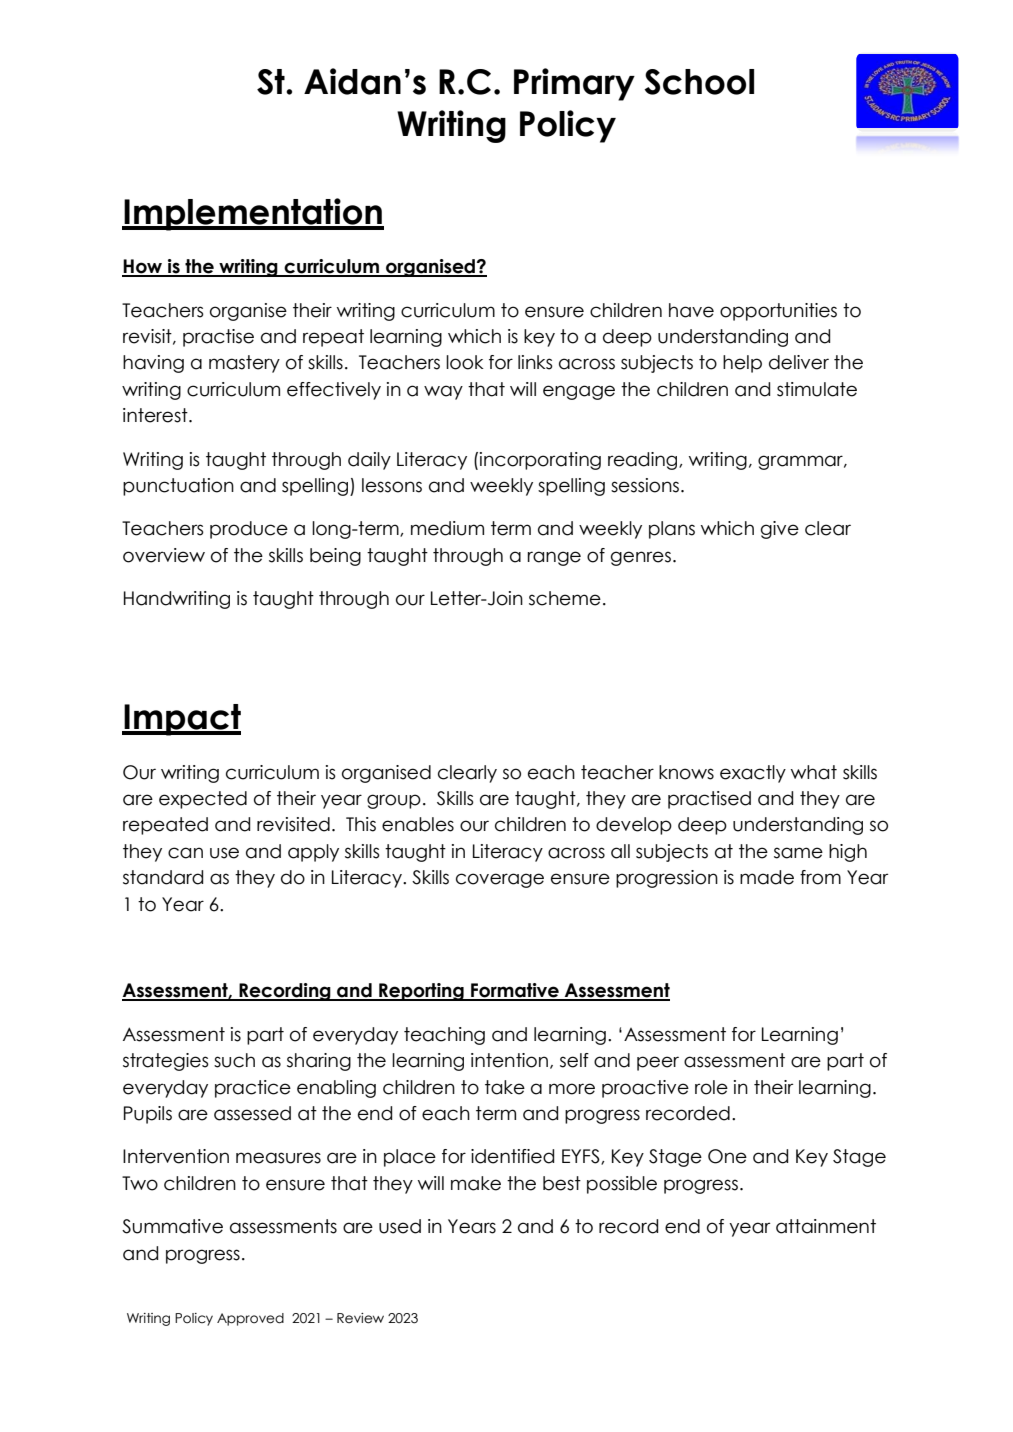  What do you see at coordinates (253, 214) in the screenshot?
I see `Implementation` at bounding box center [253, 214].
